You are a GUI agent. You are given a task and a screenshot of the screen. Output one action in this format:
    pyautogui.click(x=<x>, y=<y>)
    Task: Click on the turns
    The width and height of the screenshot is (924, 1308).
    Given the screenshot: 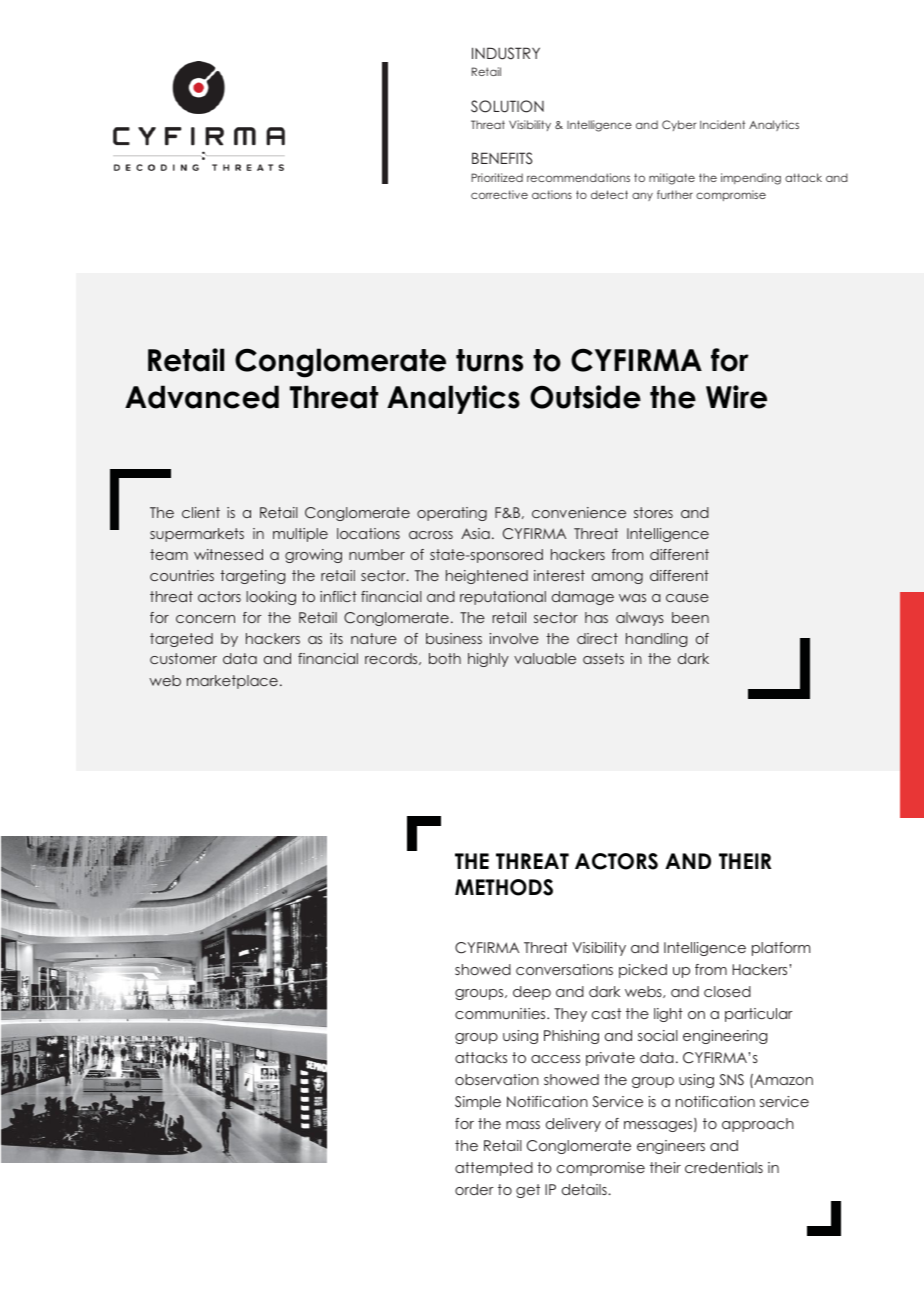 What is the action you would take?
    pyautogui.click(x=489, y=360)
